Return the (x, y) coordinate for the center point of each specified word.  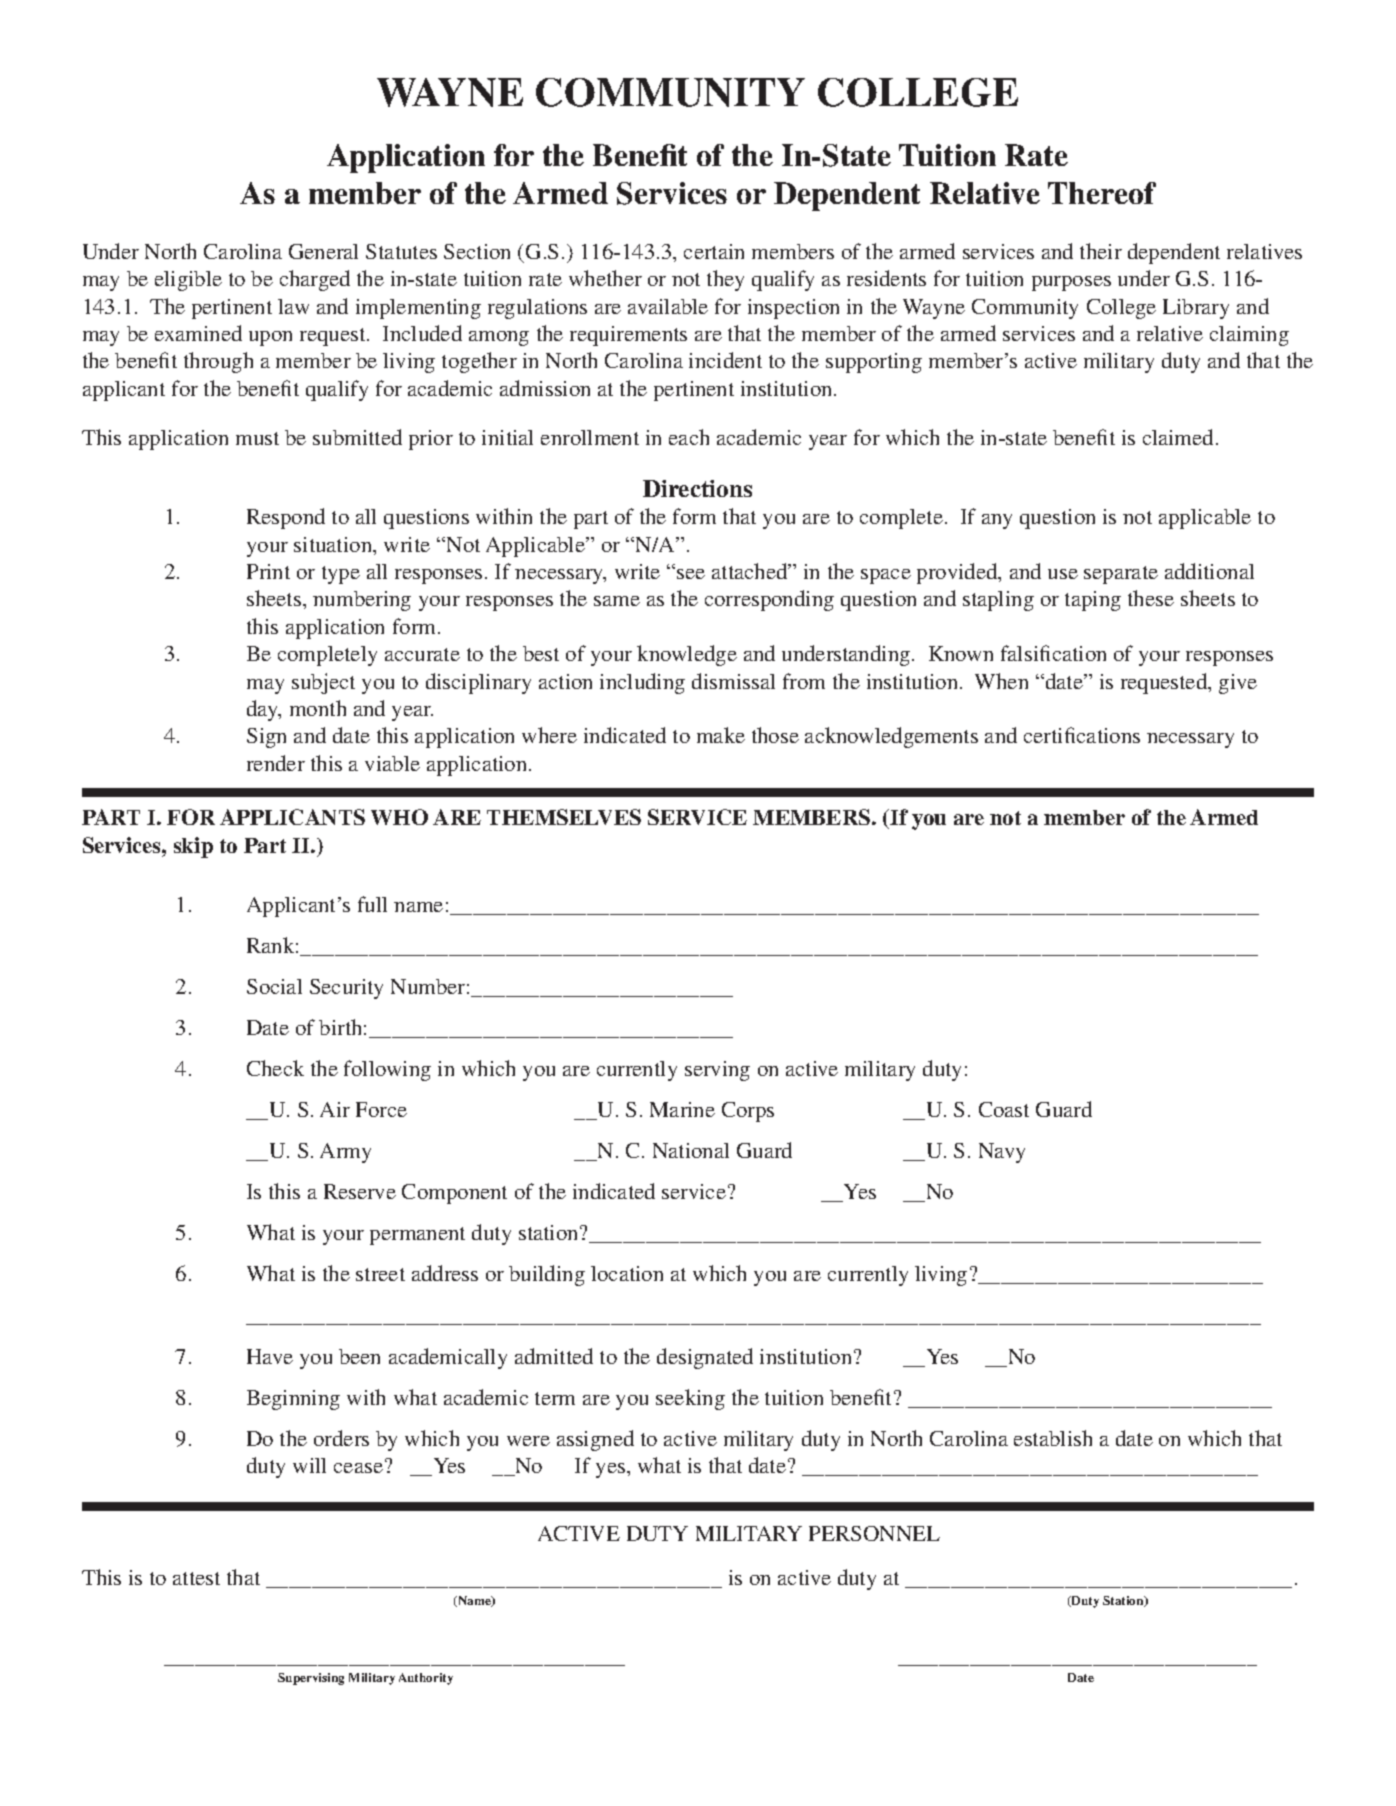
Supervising (311, 1679)
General (323, 251)
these (1151, 598)
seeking (690, 1399)
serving (717, 1071)
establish (1053, 1438)
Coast (1004, 1109)
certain (714, 251)
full (372, 904)
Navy (1002, 1153)
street (380, 1274)
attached (751, 571)
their (1101, 251)
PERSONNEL (874, 1533)
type (341, 575)
